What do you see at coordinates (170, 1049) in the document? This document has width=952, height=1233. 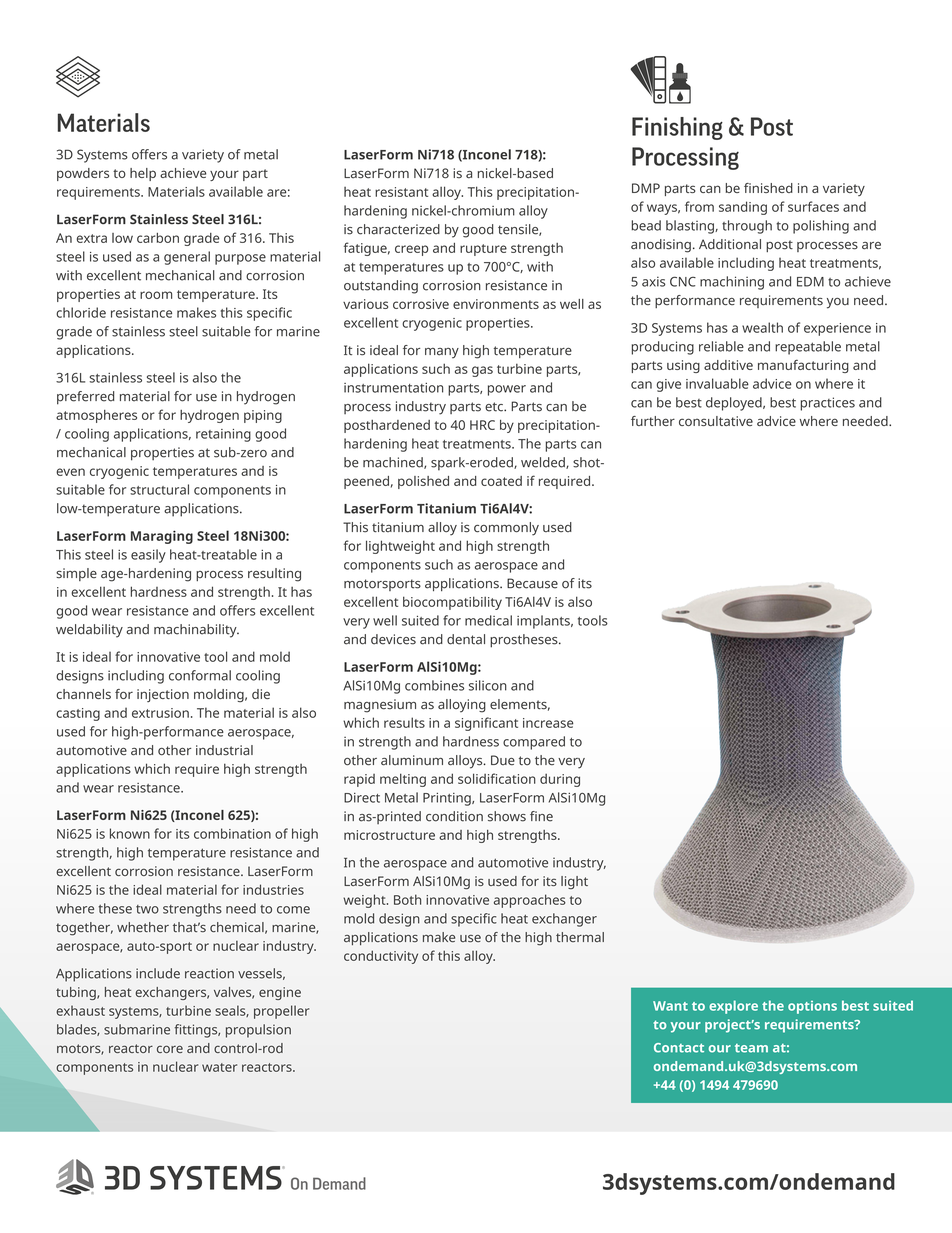 I see `core` at bounding box center [170, 1049].
